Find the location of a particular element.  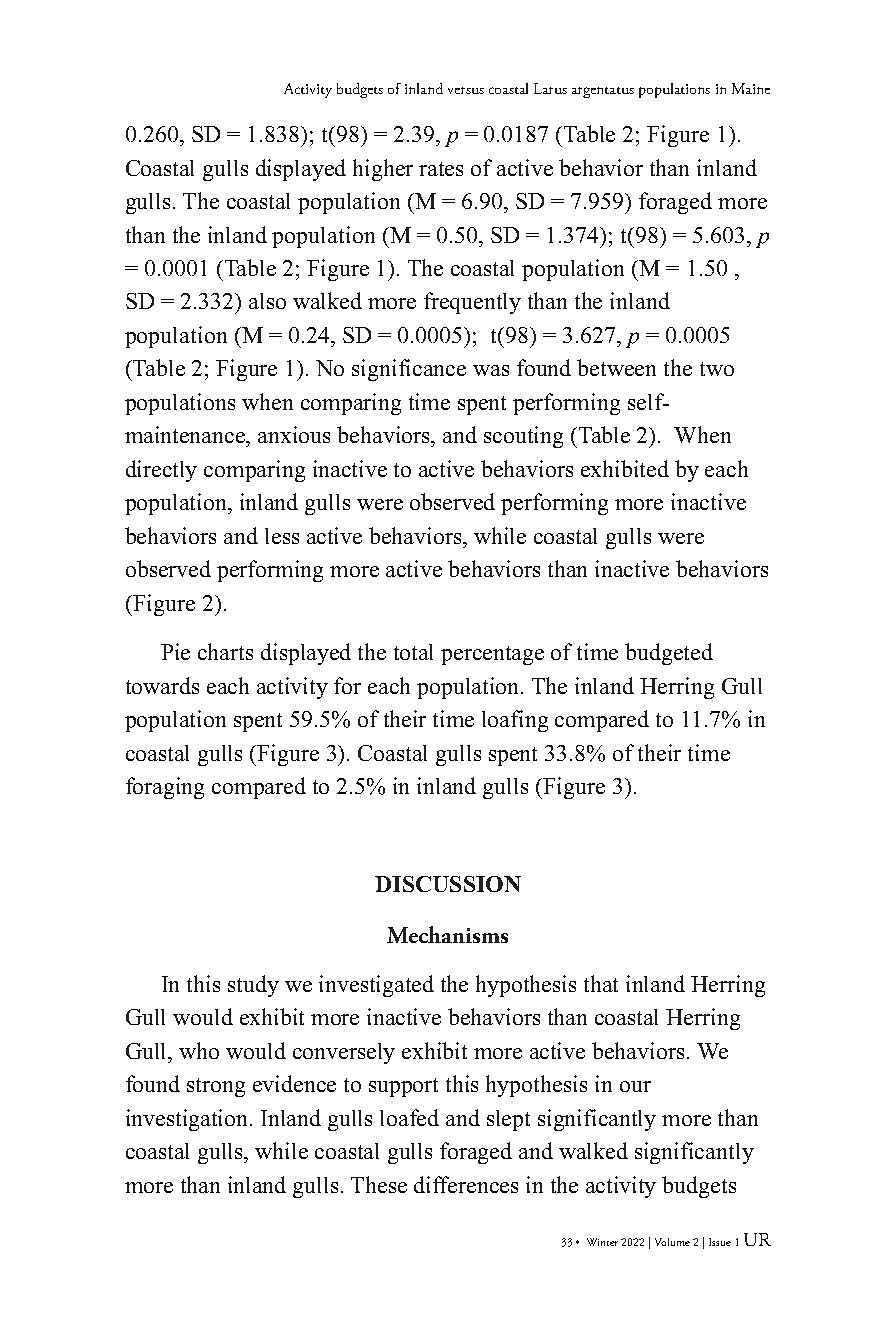

investigation is located at coordinates (188, 1120).
